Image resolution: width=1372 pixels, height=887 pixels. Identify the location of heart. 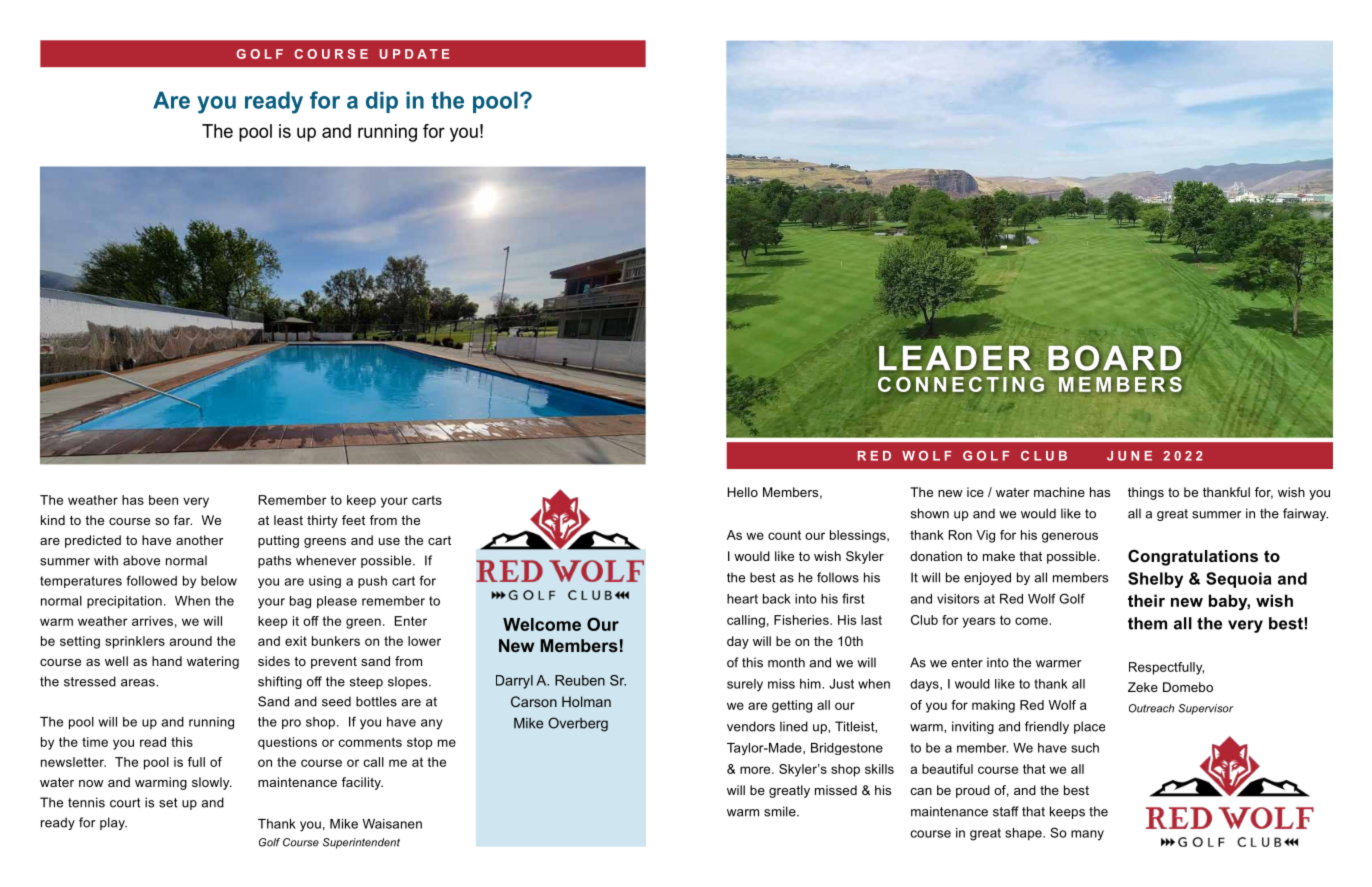
(742, 599).
